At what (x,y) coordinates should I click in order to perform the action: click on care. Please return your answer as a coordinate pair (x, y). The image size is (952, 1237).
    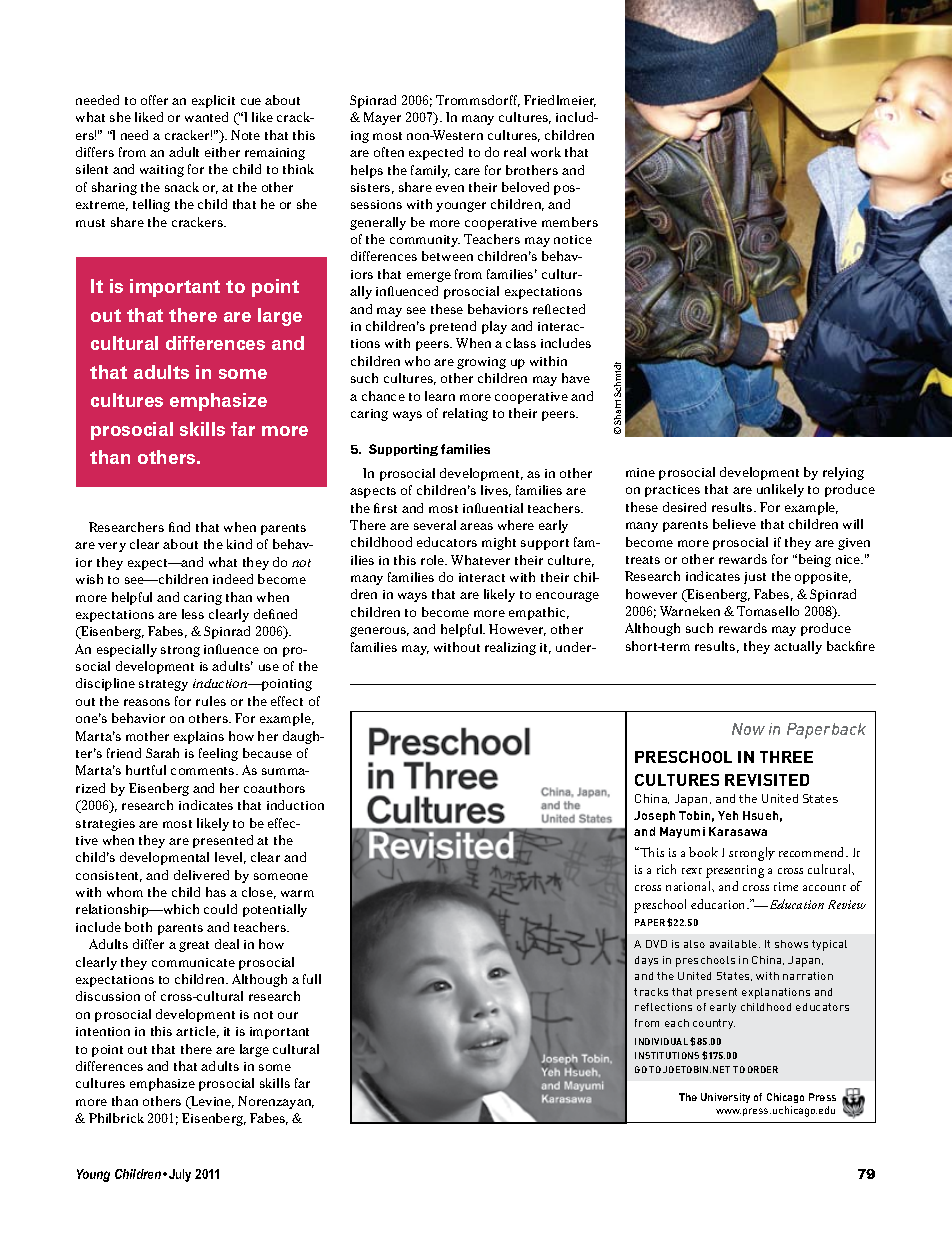
    Looking at the image, I should click on (467, 171).
